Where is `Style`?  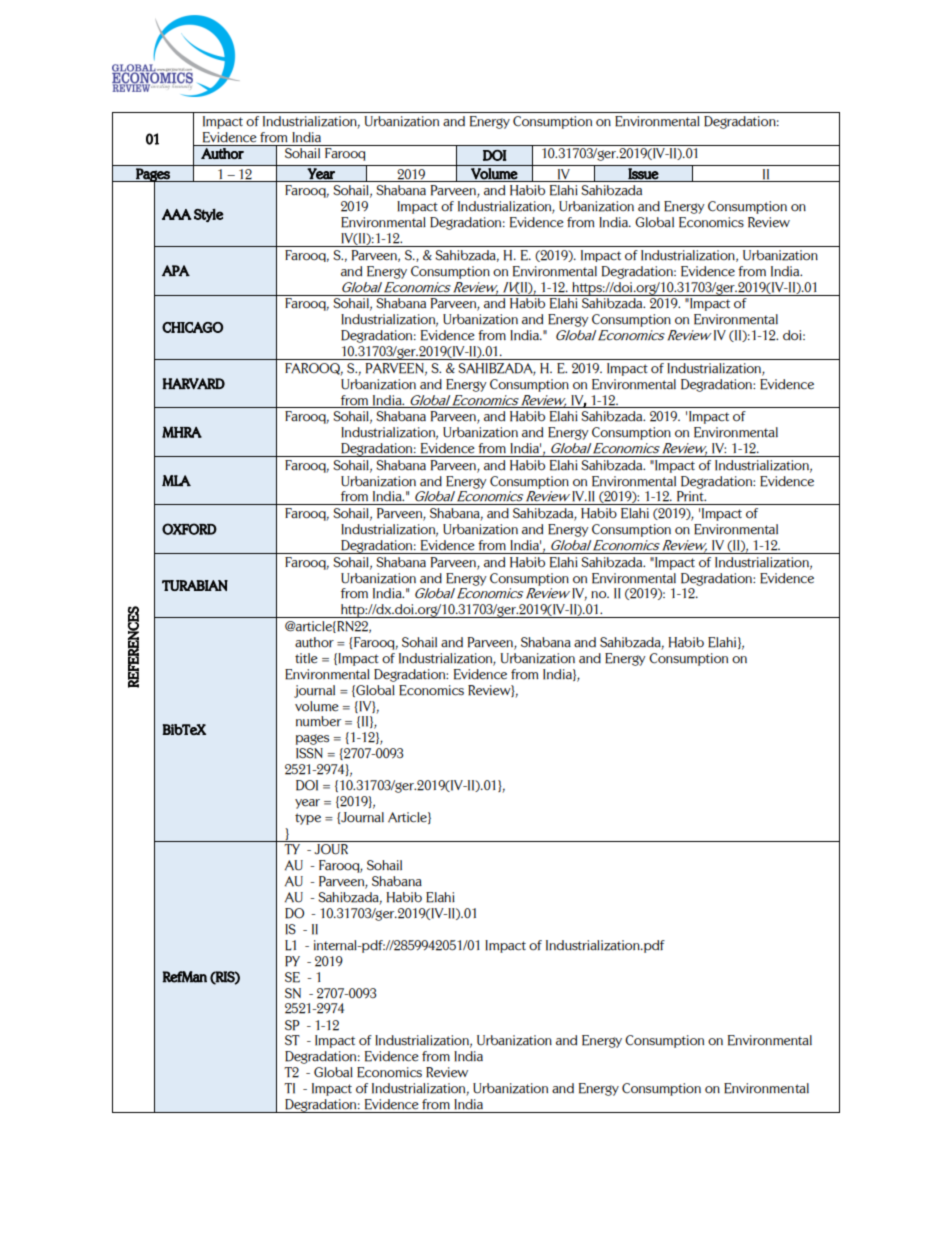
Style is located at coordinates (209, 215).
